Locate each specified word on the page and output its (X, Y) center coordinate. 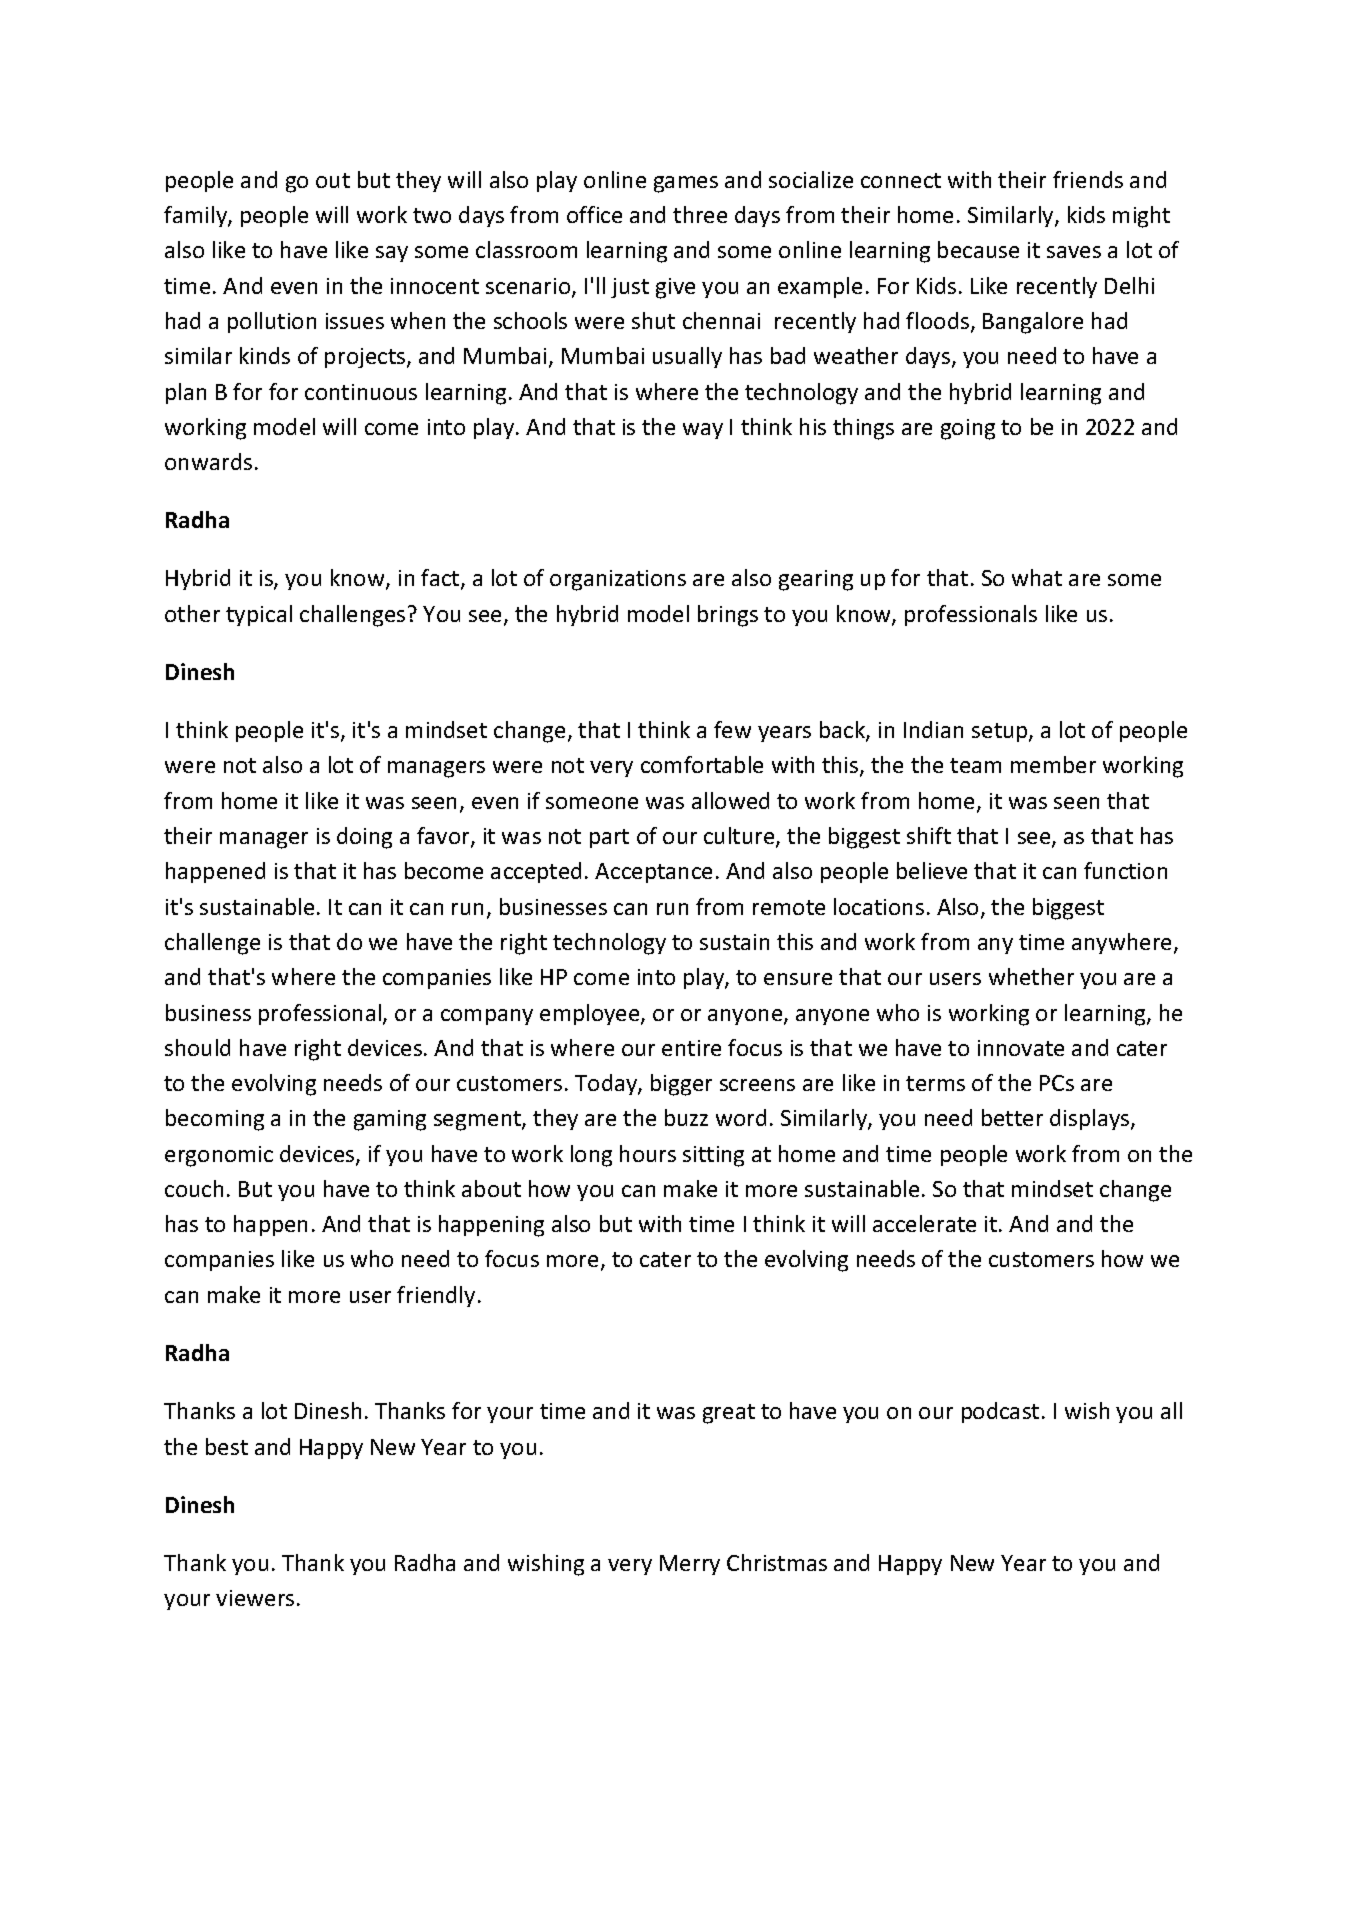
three (700, 214)
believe (932, 870)
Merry (690, 1565)
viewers (255, 1598)
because (978, 249)
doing (364, 838)
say (392, 254)
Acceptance (653, 873)
